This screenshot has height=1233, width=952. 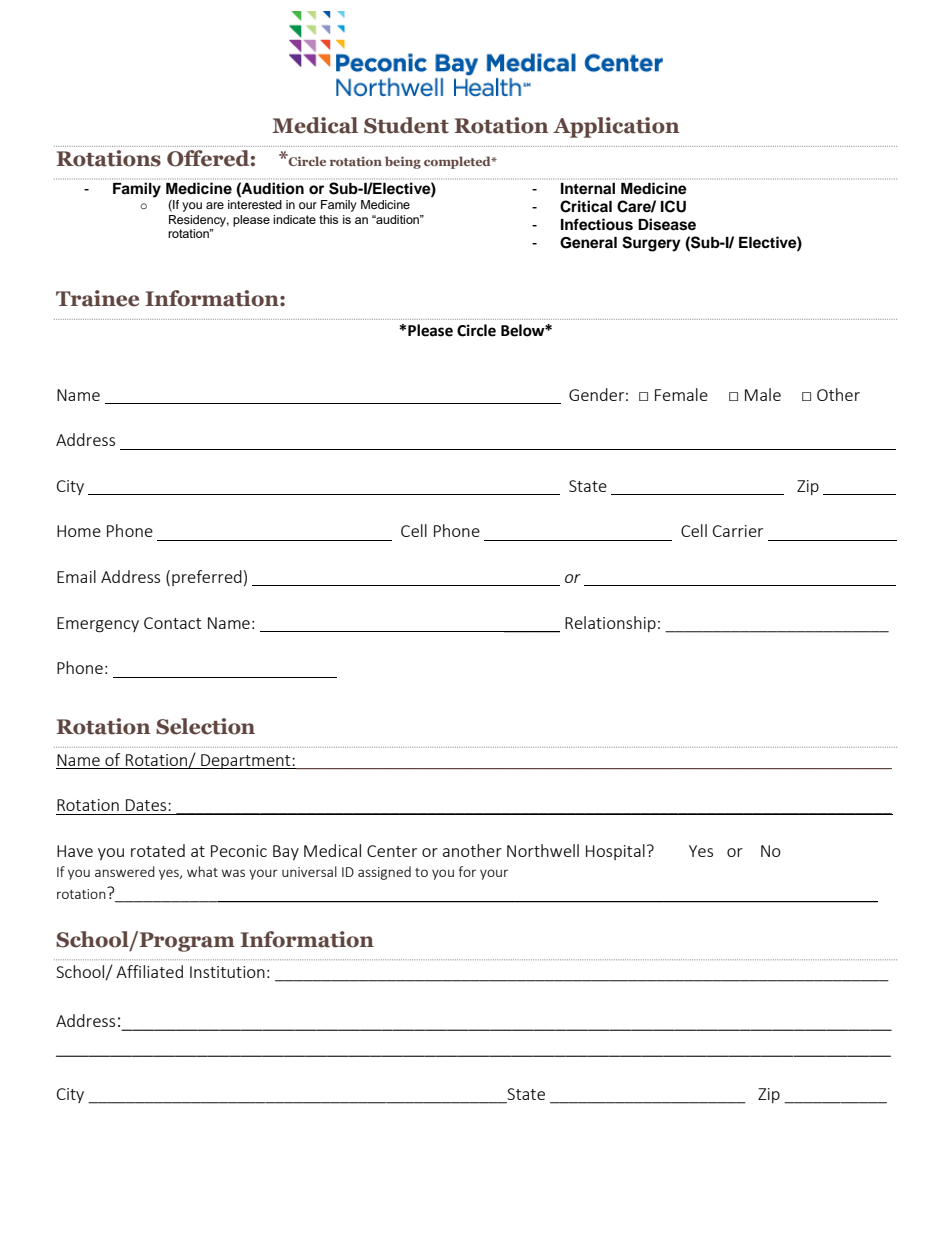 What do you see at coordinates (738, 531) in the screenshot?
I see `Carrier` at bounding box center [738, 531].
